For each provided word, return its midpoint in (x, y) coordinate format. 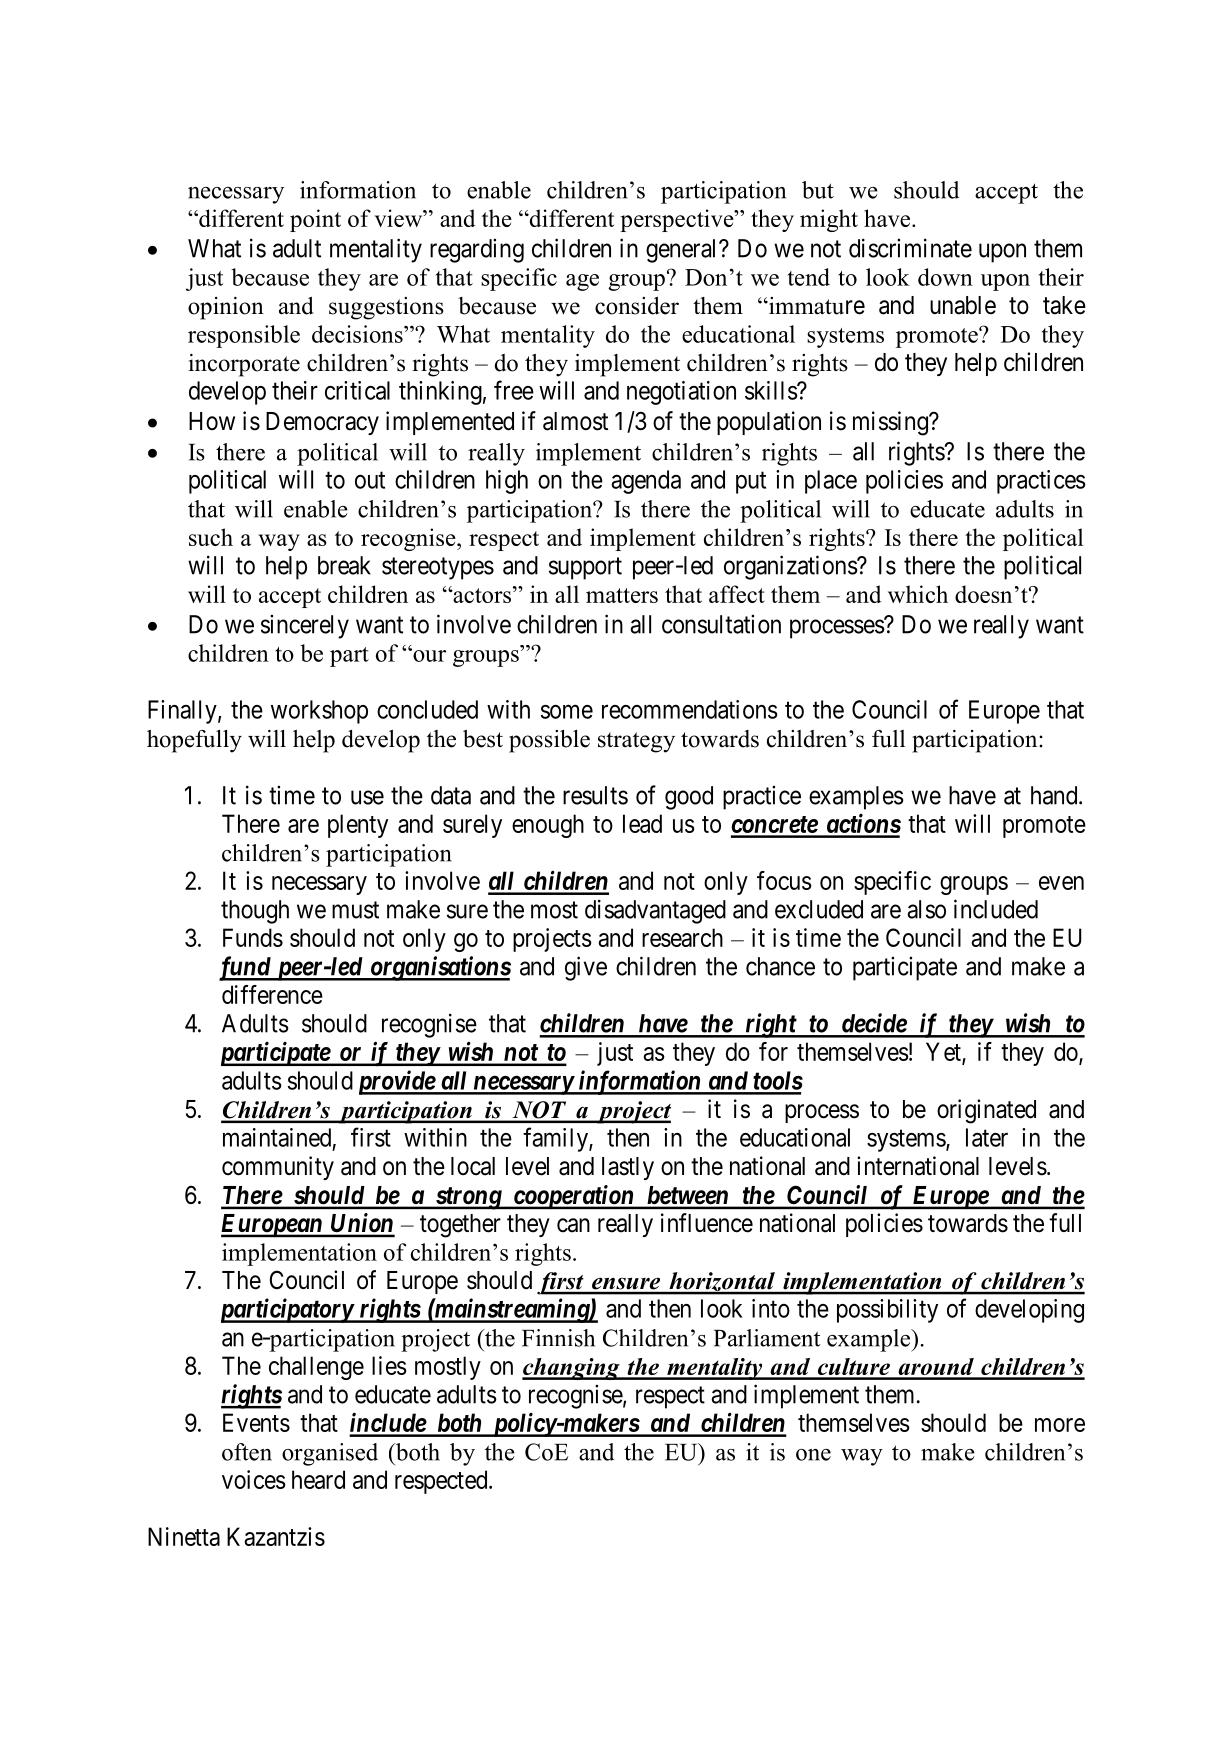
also (926, 909)
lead (642, 823)
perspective (678, 220)
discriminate (910, 248)
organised (330, 1454)
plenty (358, 826)
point (315, 220)
